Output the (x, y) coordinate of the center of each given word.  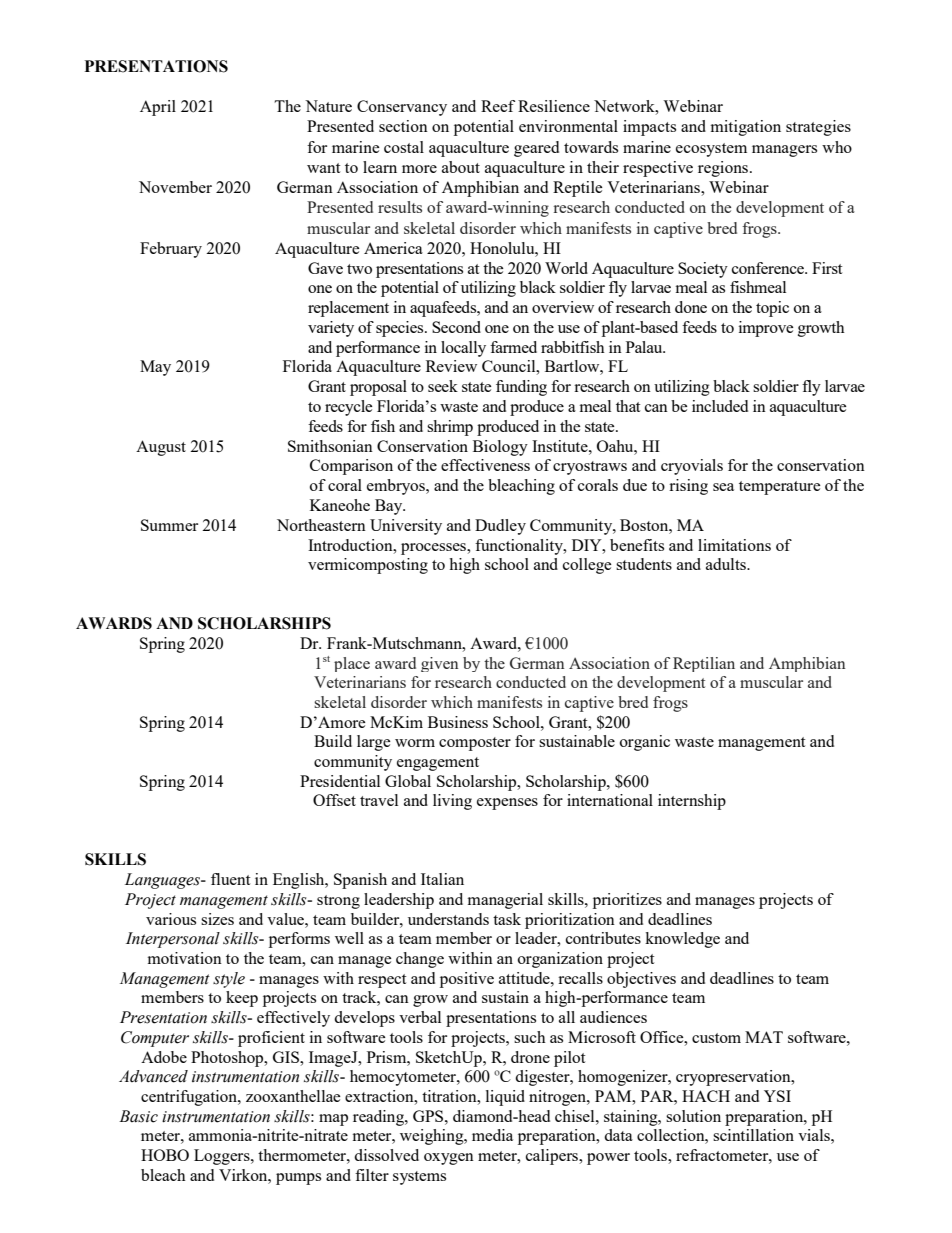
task (507, 919)
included (720, 406)
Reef (498, 106)
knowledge (682, 940)
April (158, 108)
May (155, 368)
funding (521, 388)
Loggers (223, 1157)
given (439, 664)
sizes (217, 919)
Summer (169, 525)
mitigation (746, 128)
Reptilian (704, 664)
